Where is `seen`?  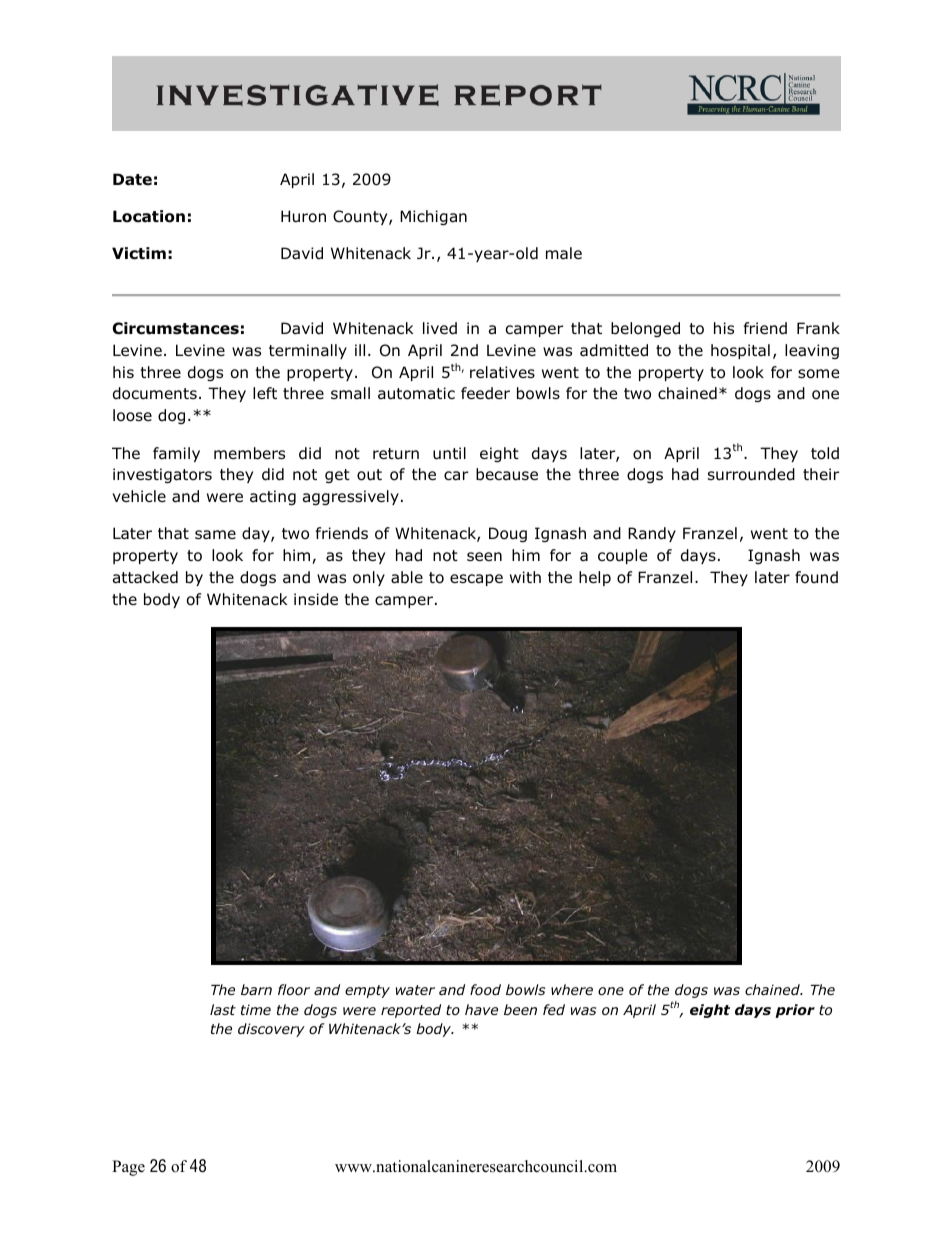
seen is located at coordinates (484, 556).
